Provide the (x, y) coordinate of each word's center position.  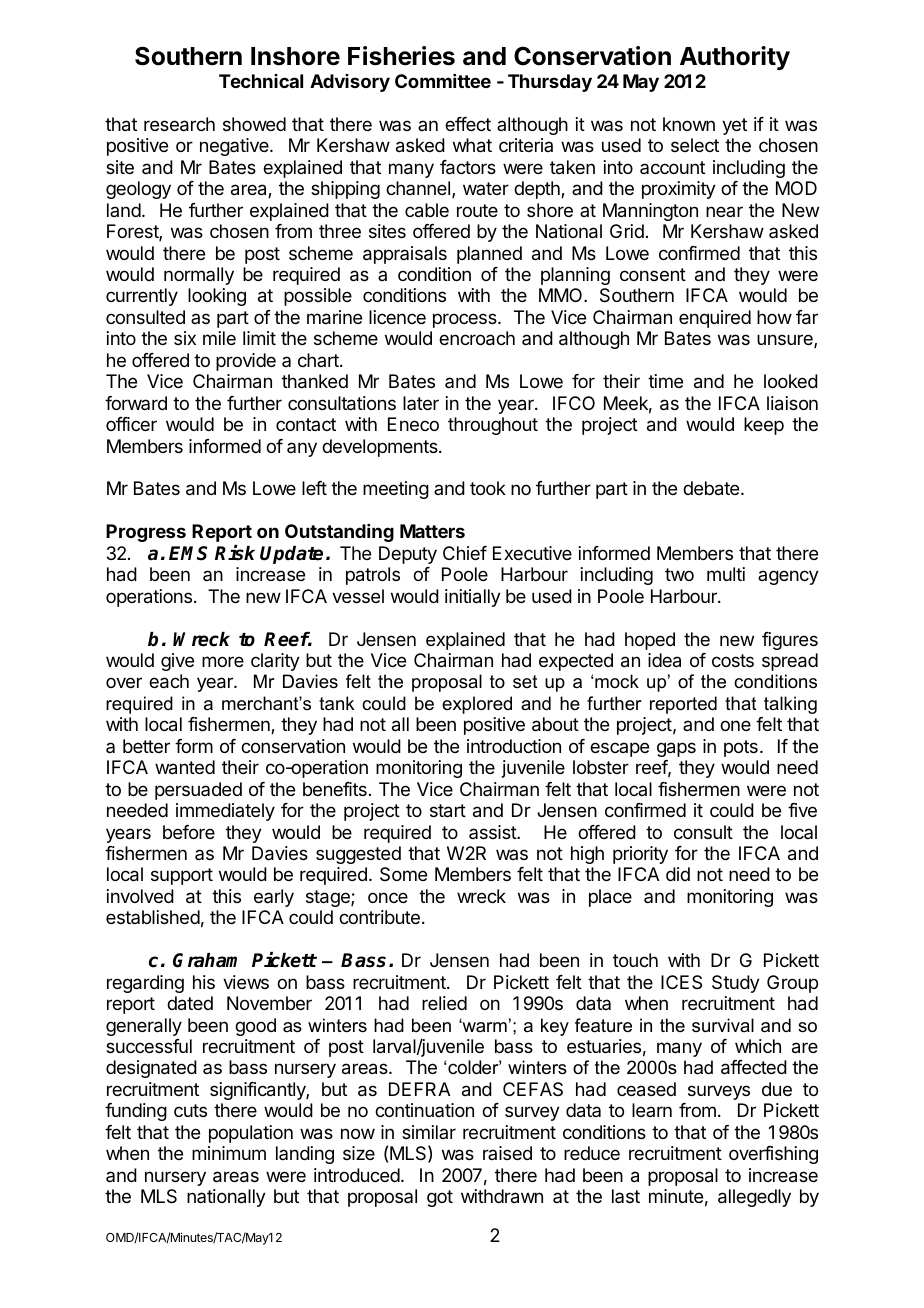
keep (764, 426)
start (448, 811)
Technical (261, 81)
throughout (493, 426)
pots (741, 748)
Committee (443, 81)
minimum (229, 1153)
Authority (735, 58)
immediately (225, 812)
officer (131, 424)
